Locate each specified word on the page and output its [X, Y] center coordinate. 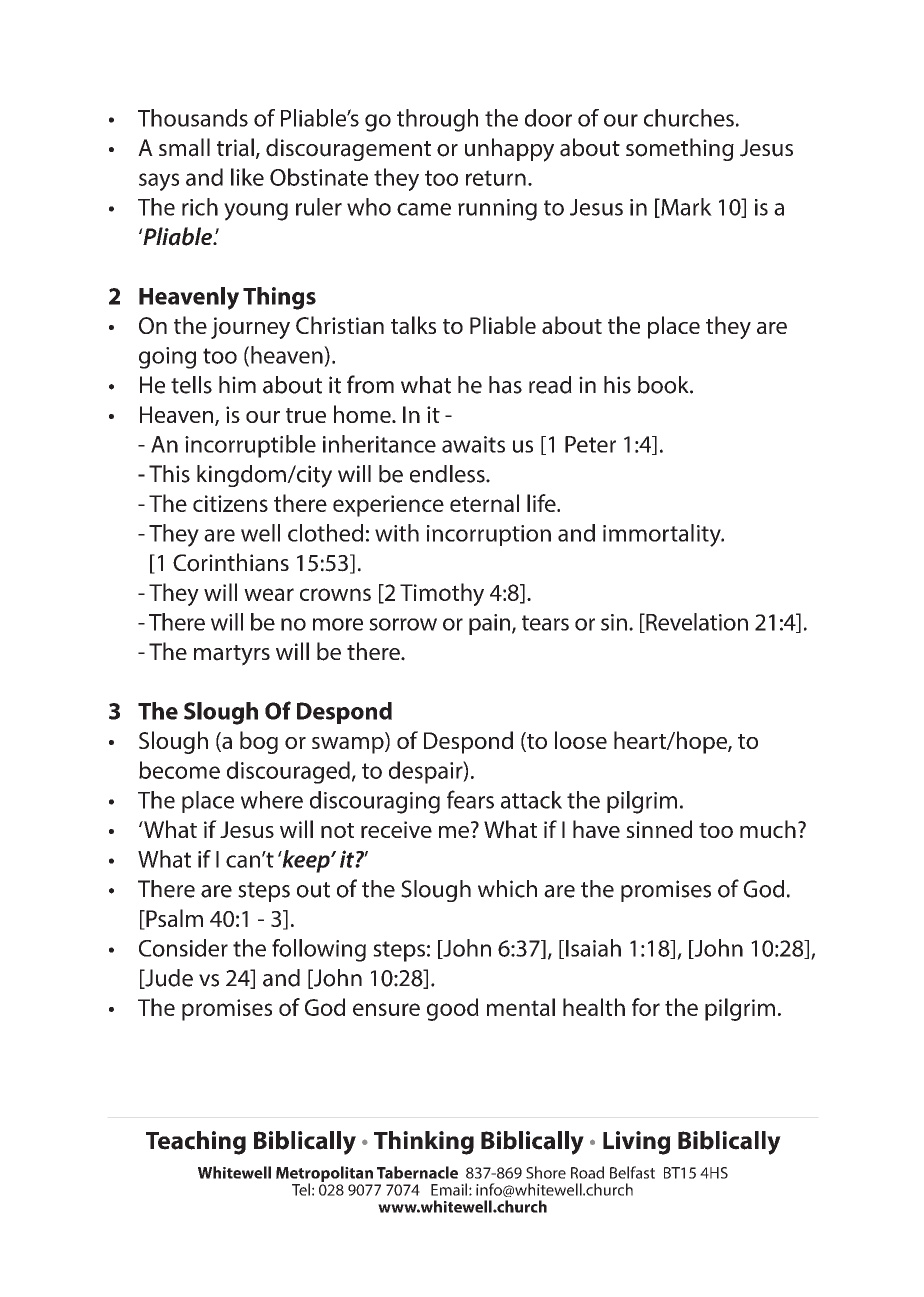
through [437, 120]
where [272, 800]
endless [448, 474]
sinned [659, 829]
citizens [230, 503]
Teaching [196, 1143]
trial [235, 147]
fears [470, 799]
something [680, 149]
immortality [663, 535]
